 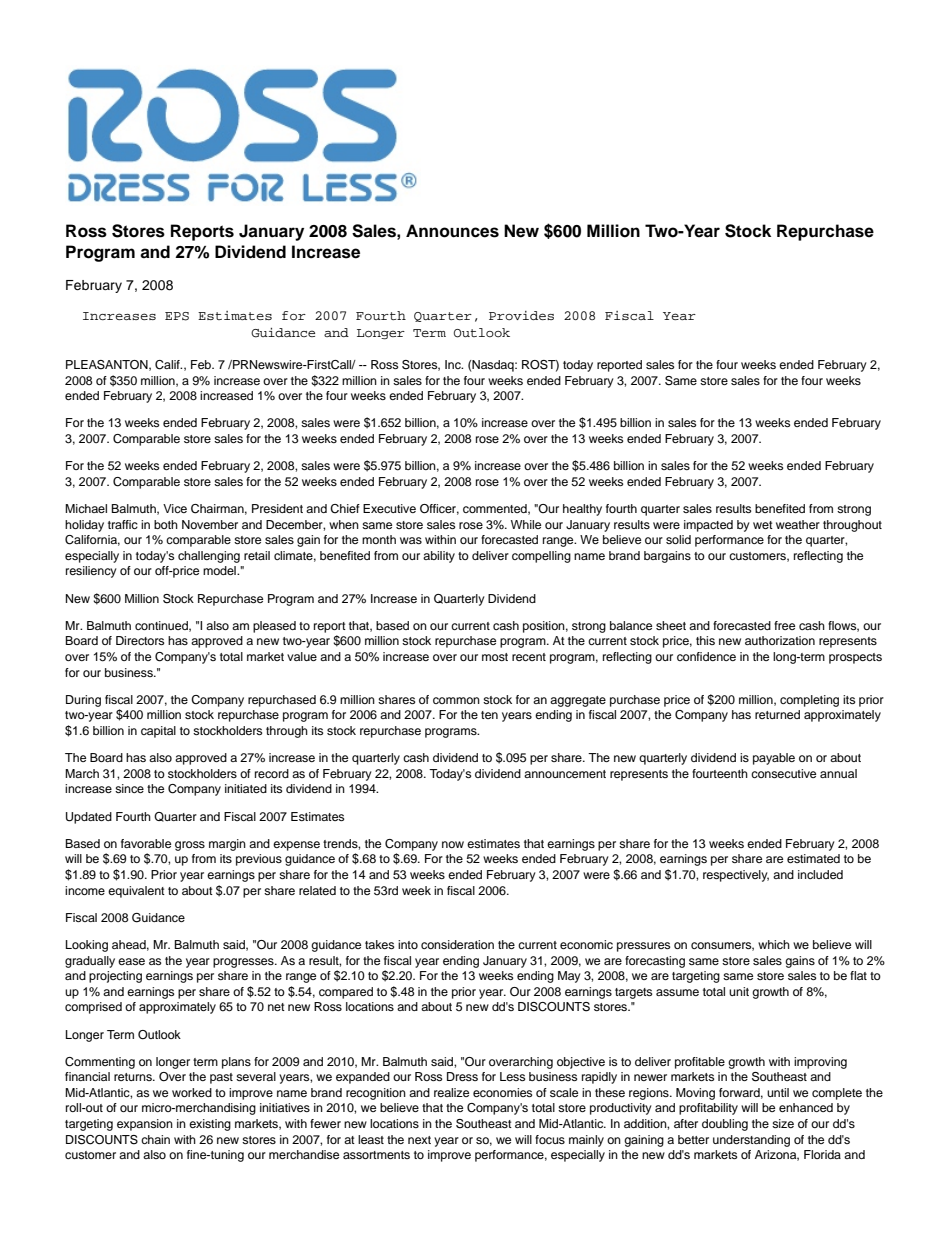 I want to click on capital, so click(x=158, y=732).
